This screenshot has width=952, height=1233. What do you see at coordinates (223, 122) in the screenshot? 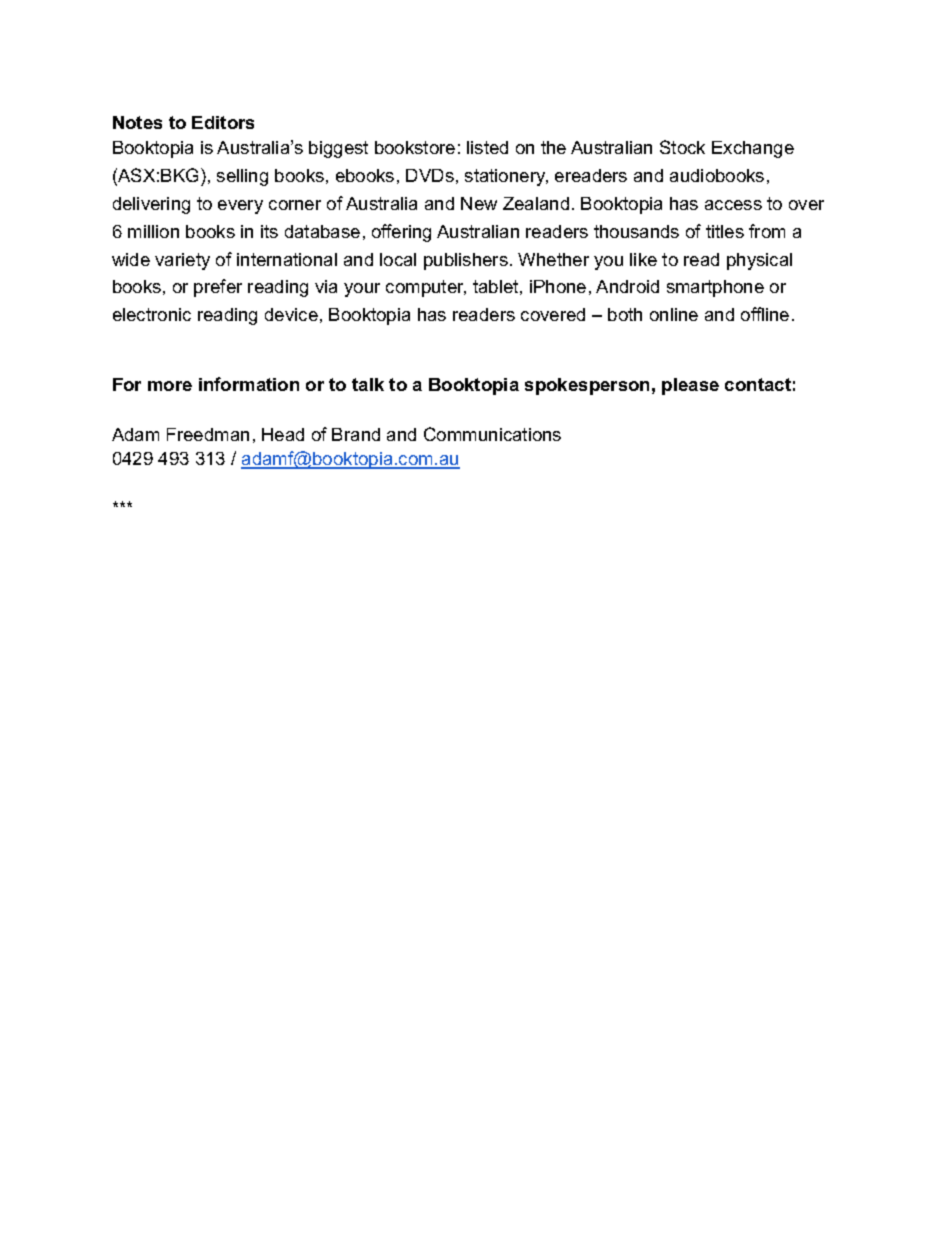
I see `Editors` at bounding box center [223, 122].
